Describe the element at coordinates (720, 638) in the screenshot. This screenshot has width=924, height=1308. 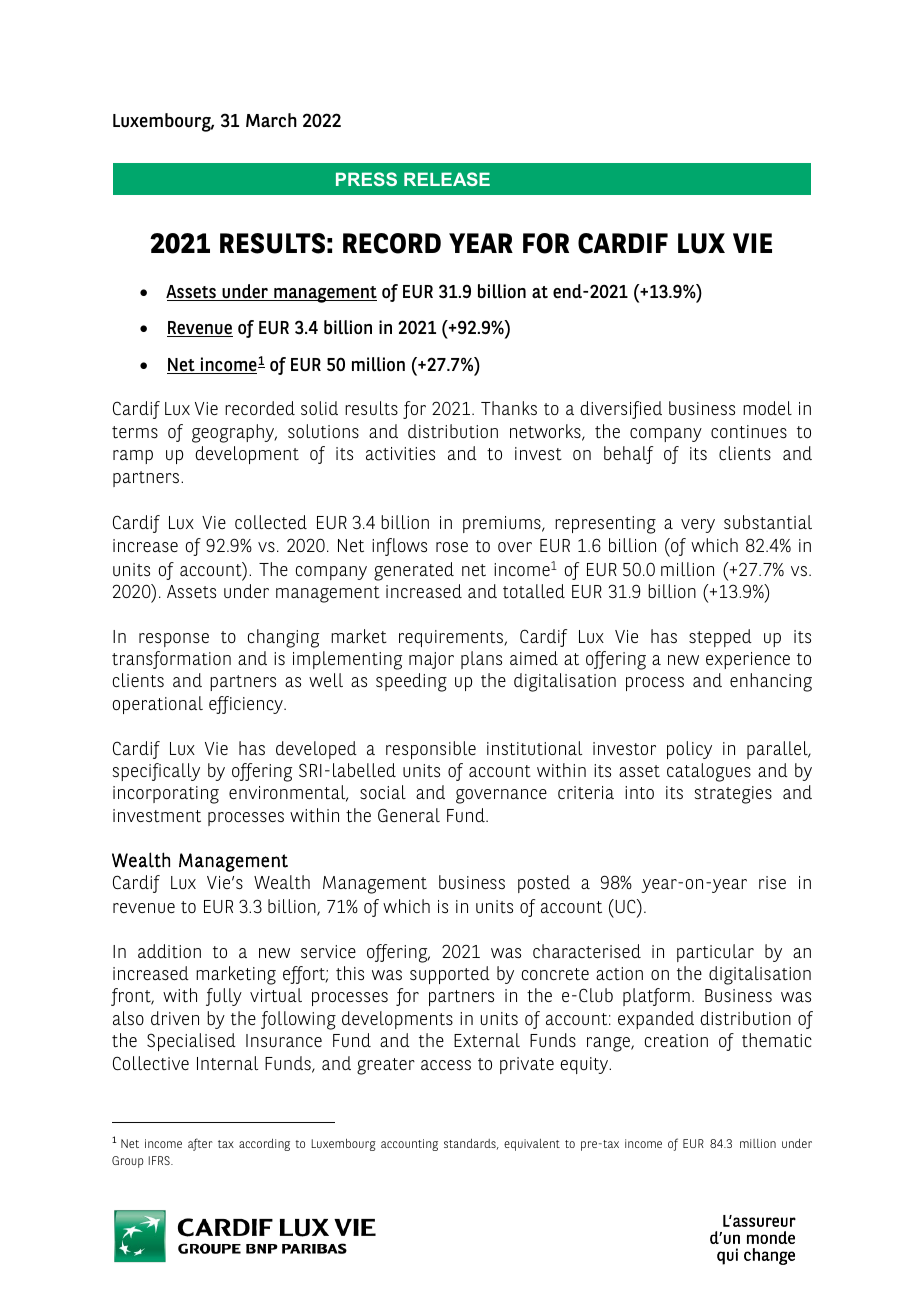
I see `stepped` at that location.
